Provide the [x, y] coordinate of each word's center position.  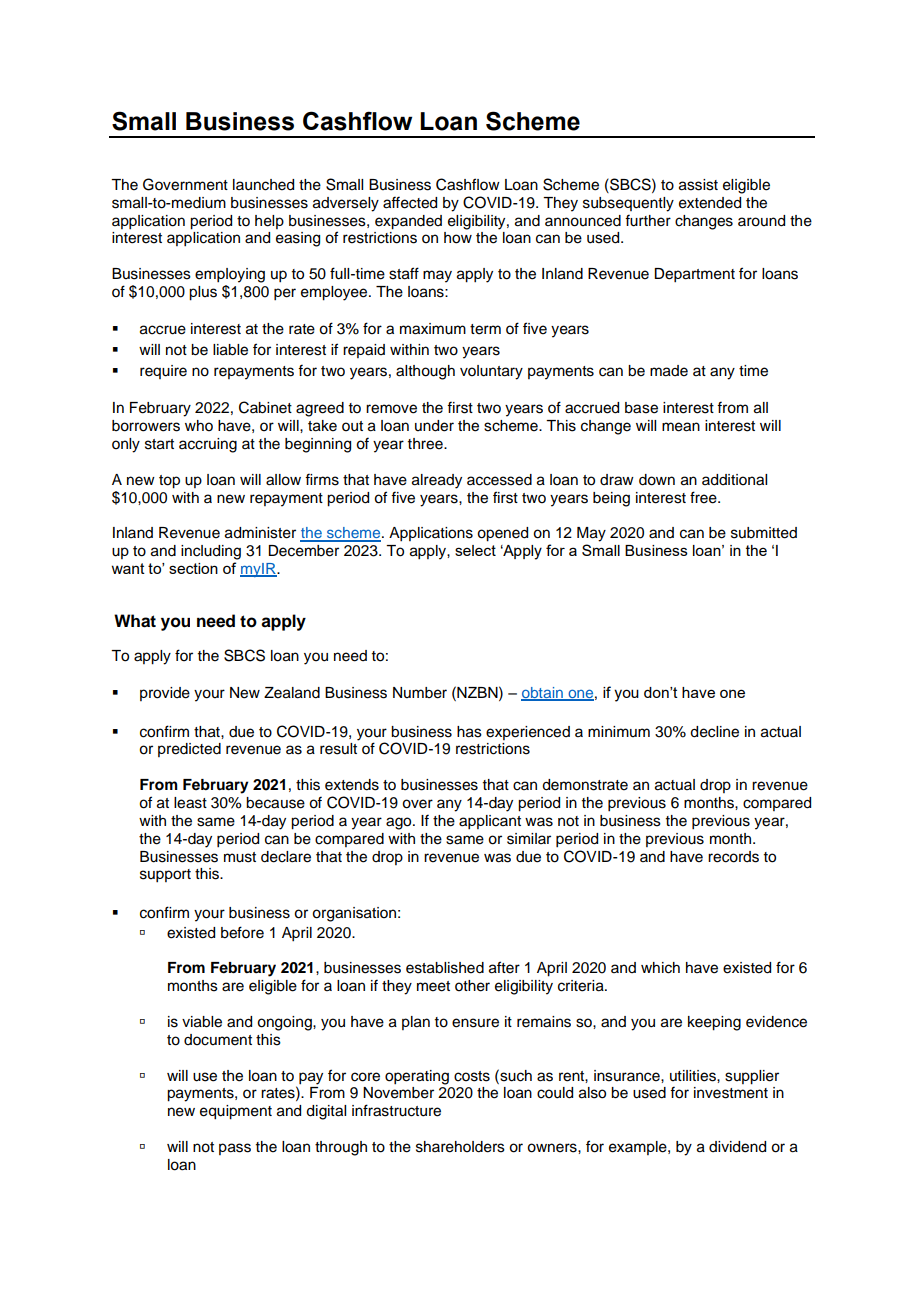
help [269, 222]
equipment [236, 1112]
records [733, 857]
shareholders [460, 1147]
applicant [490, 822]
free [704, 497]
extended [710, 203]
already [437, 481]
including [211, 552]
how [458, 238]
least [190, 803]
